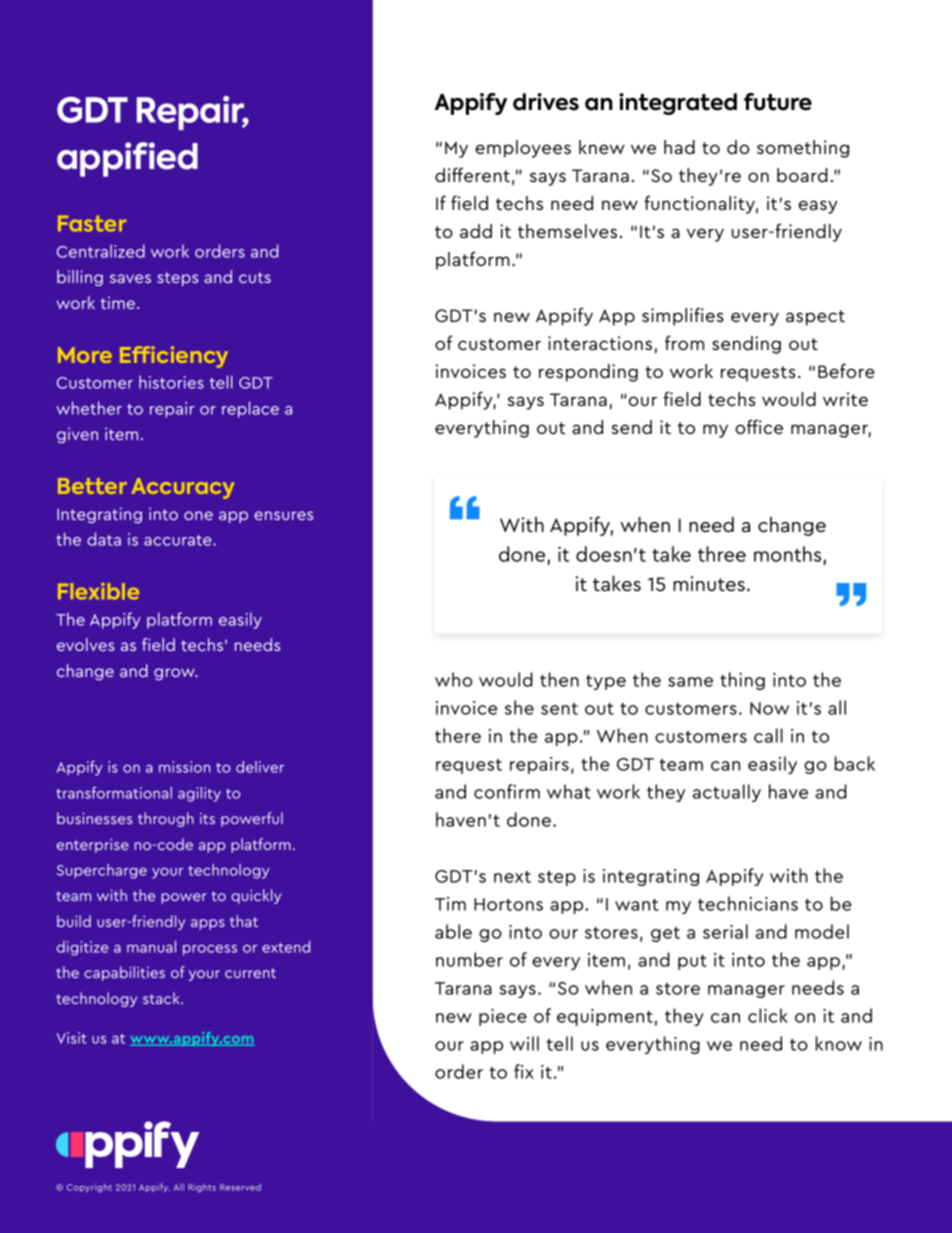 The height and width of the document is (1233, 952). Describe the element at coordinates (839, 1043) in the document. I see `know` at that location.
